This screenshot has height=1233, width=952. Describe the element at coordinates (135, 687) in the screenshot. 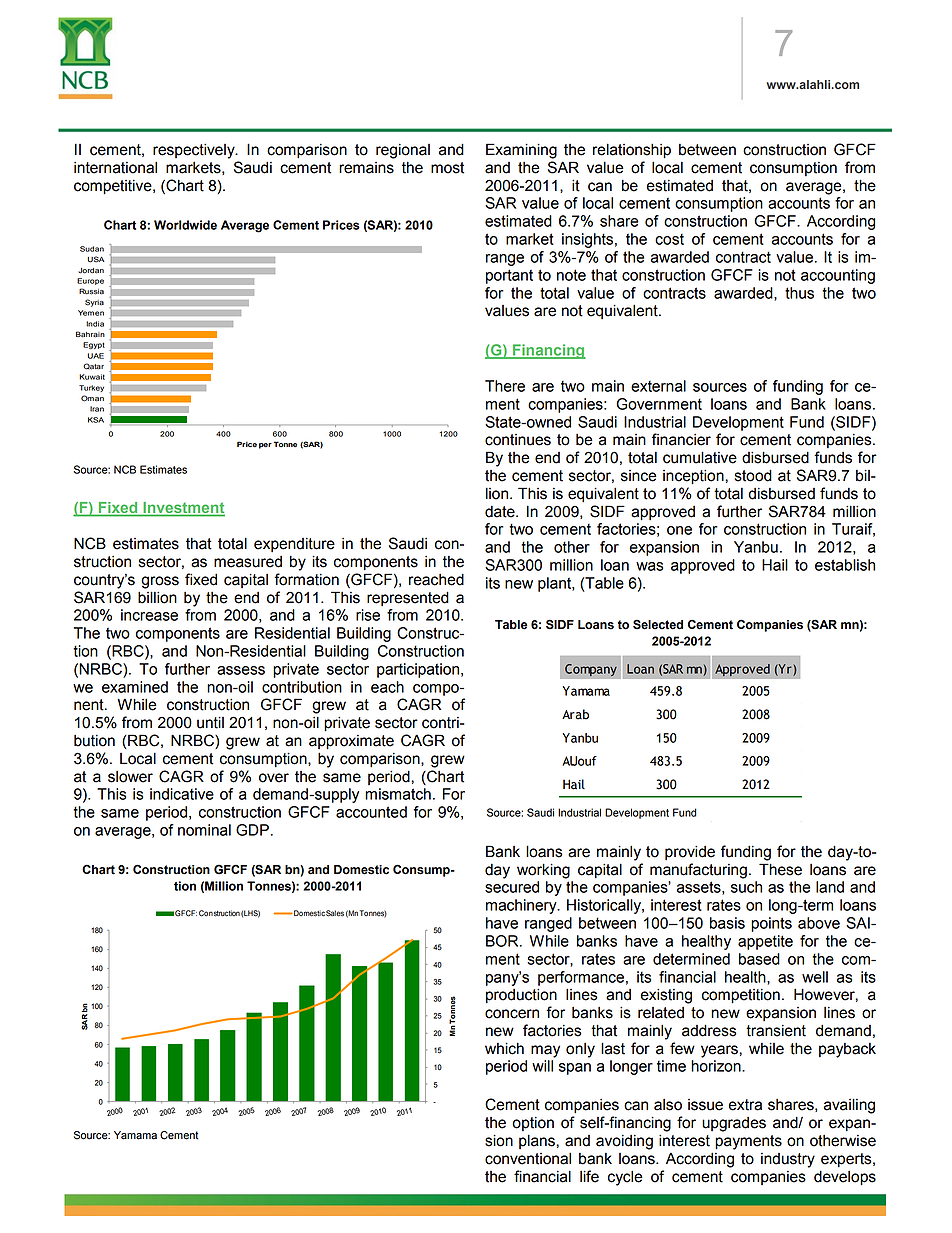

I see `examined` at that location.
